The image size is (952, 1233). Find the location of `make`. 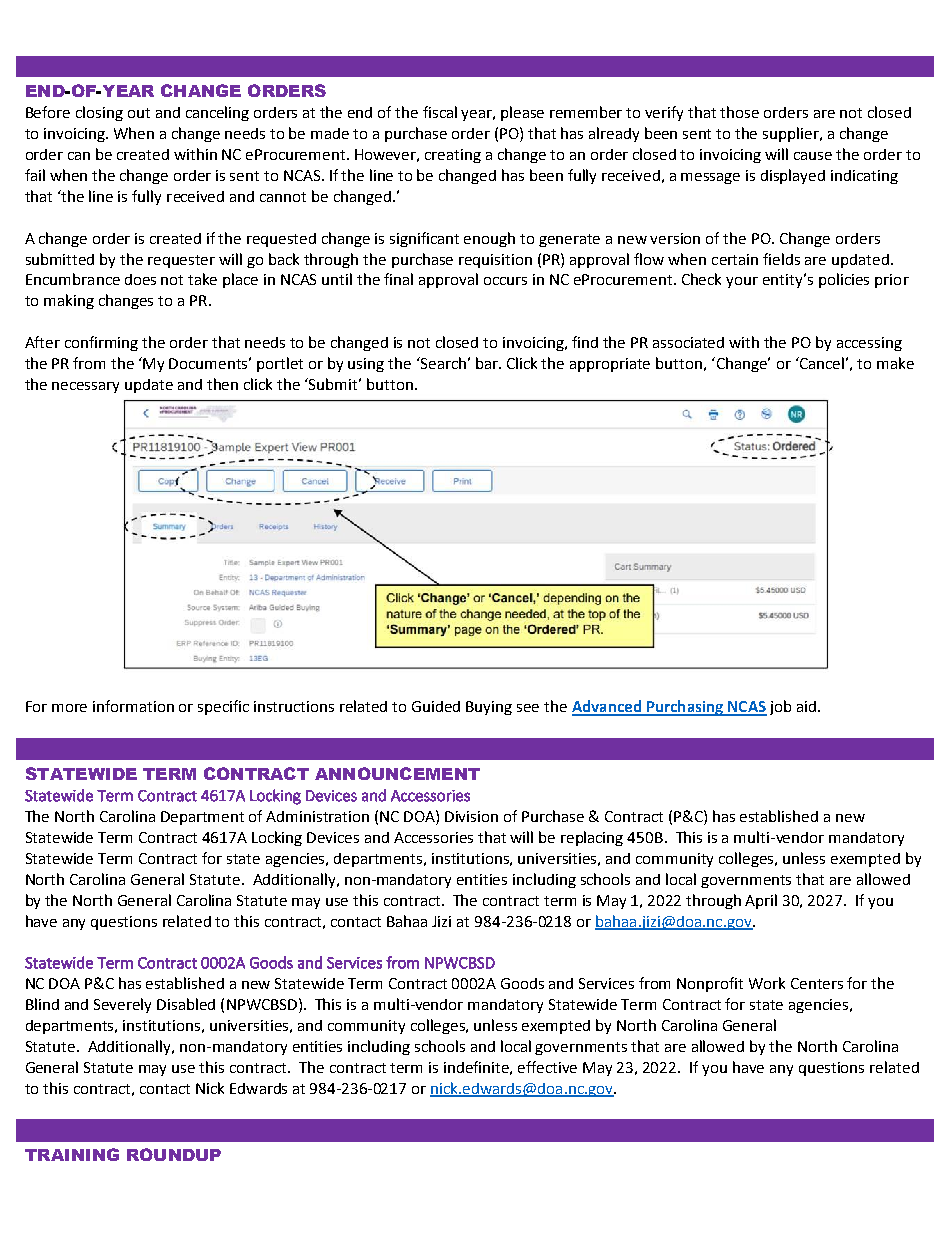

make is located at coordinates (895, 363).
